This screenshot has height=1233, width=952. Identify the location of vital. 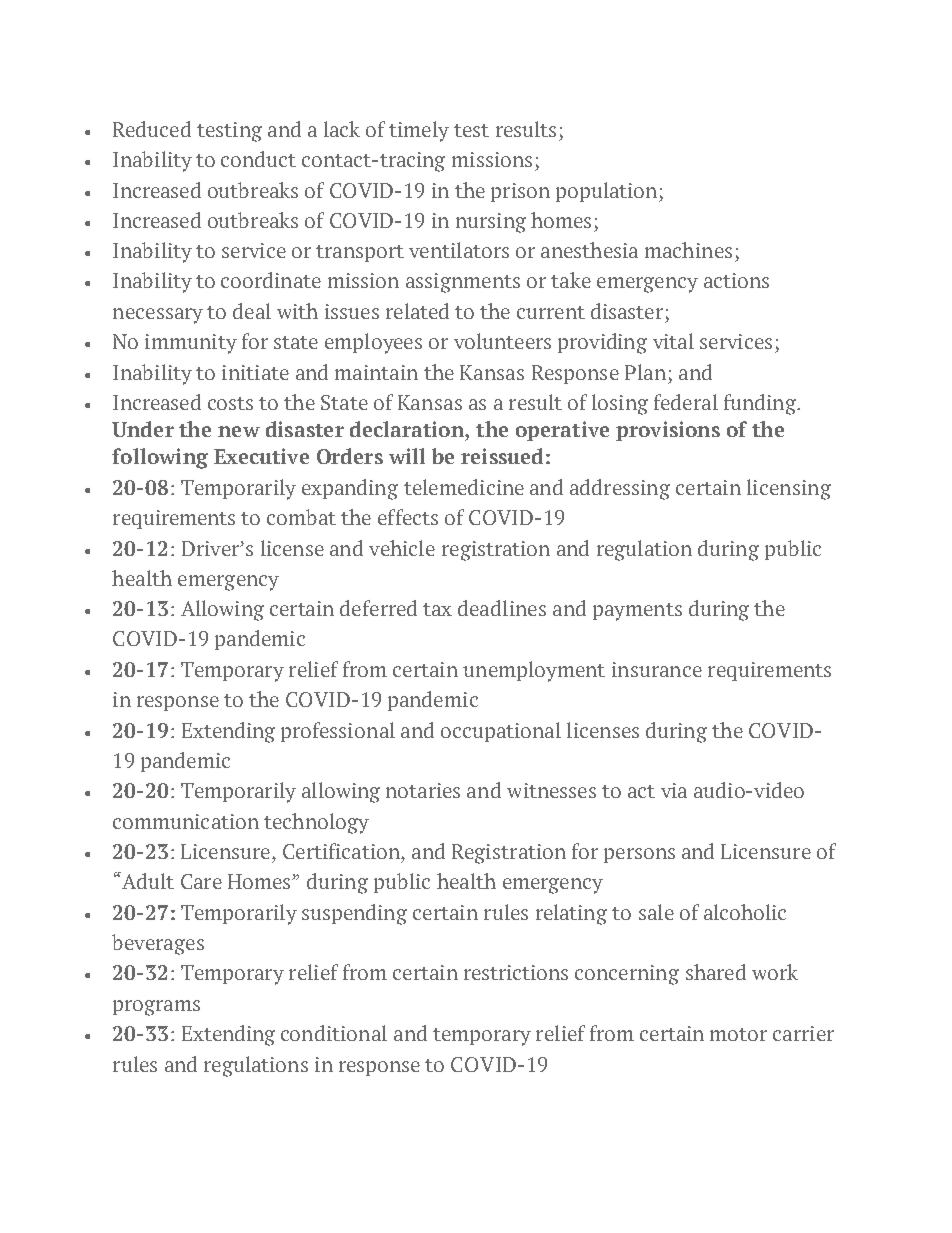
(673, 341).
